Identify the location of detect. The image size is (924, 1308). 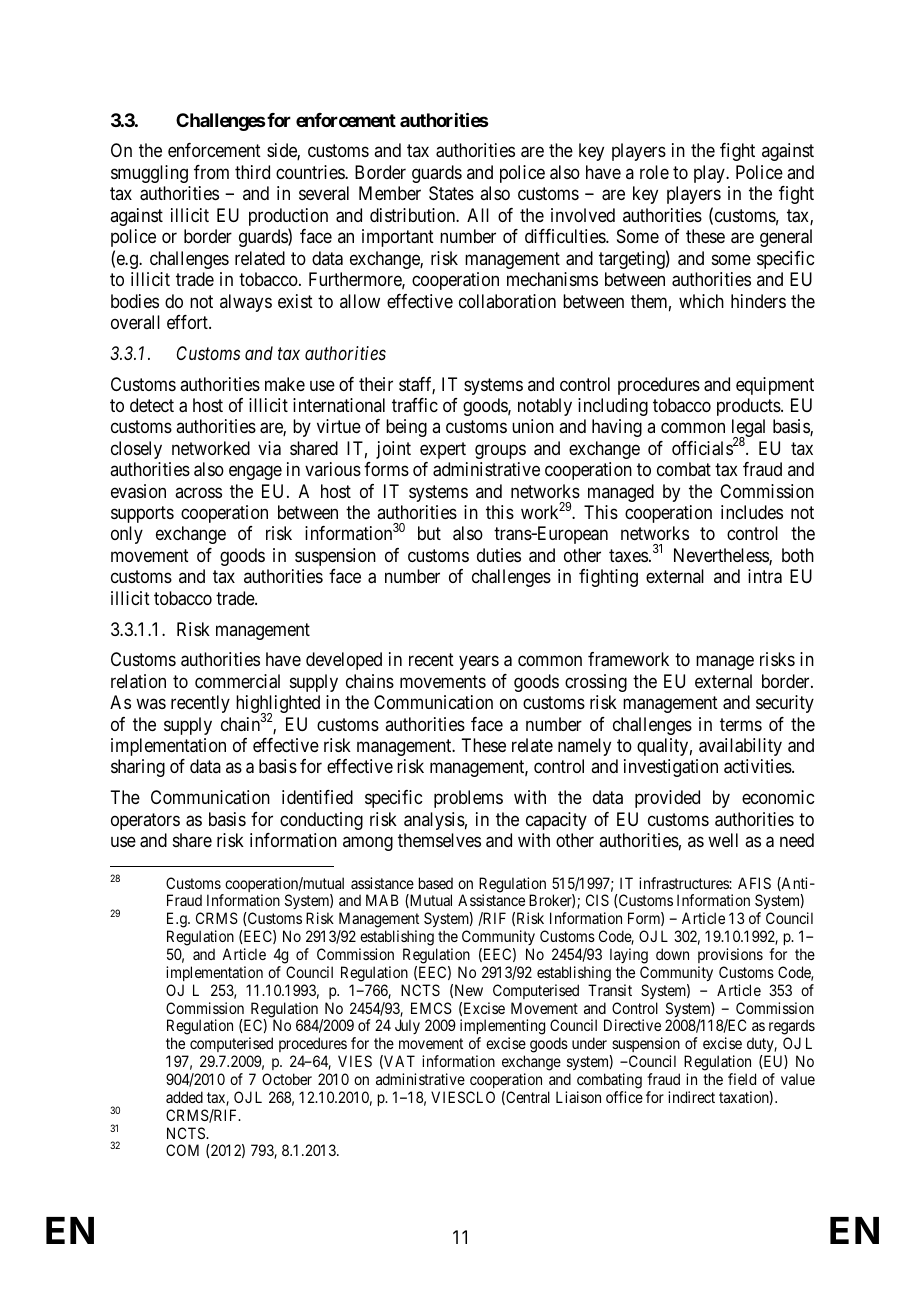
(152, 405).
